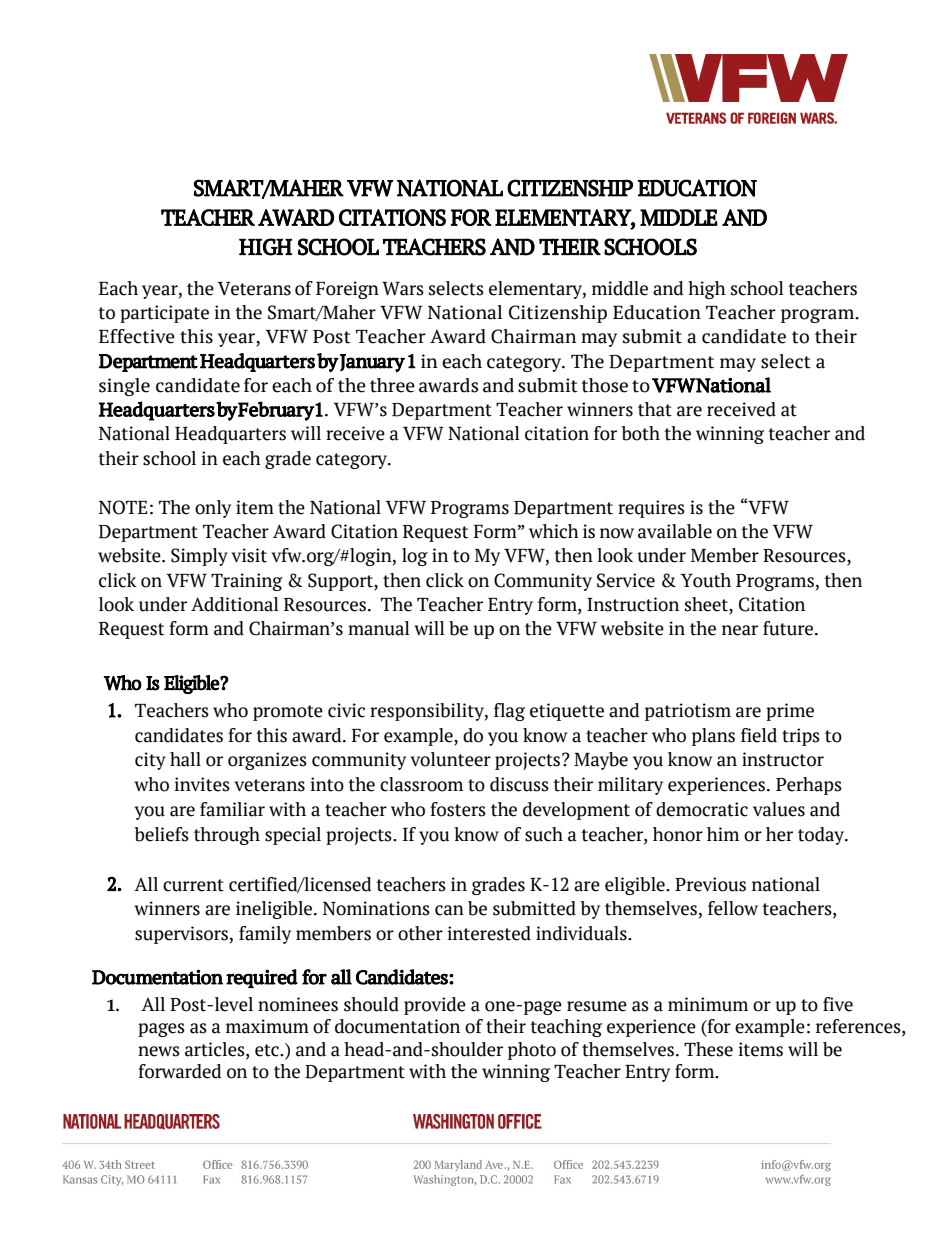  I want to click on articles, so click(216, 1049).
